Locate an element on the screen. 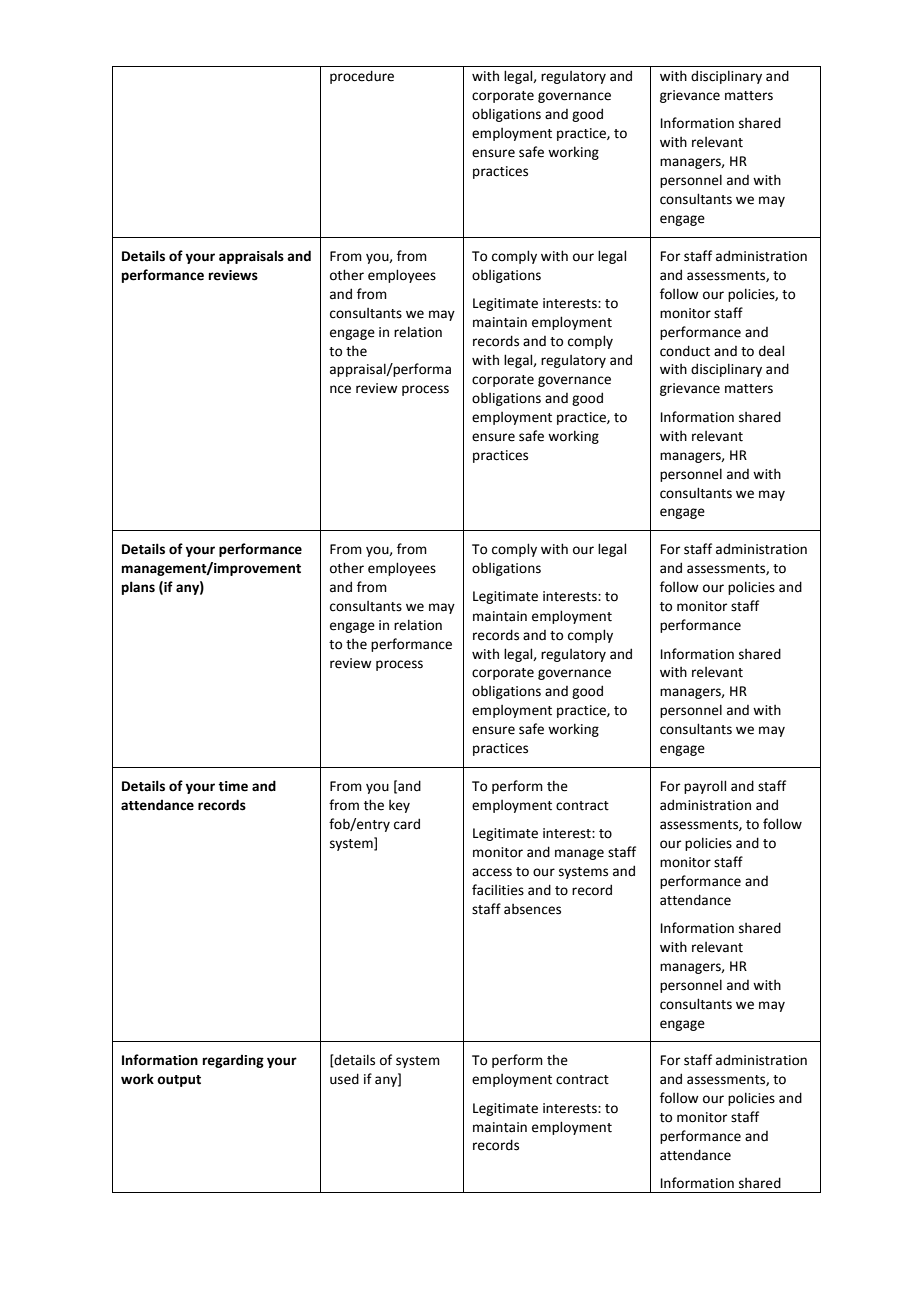 Image resolution: width=924 pixels, height=1308 pixels. regarding is located at coordinates (233, 1061).
